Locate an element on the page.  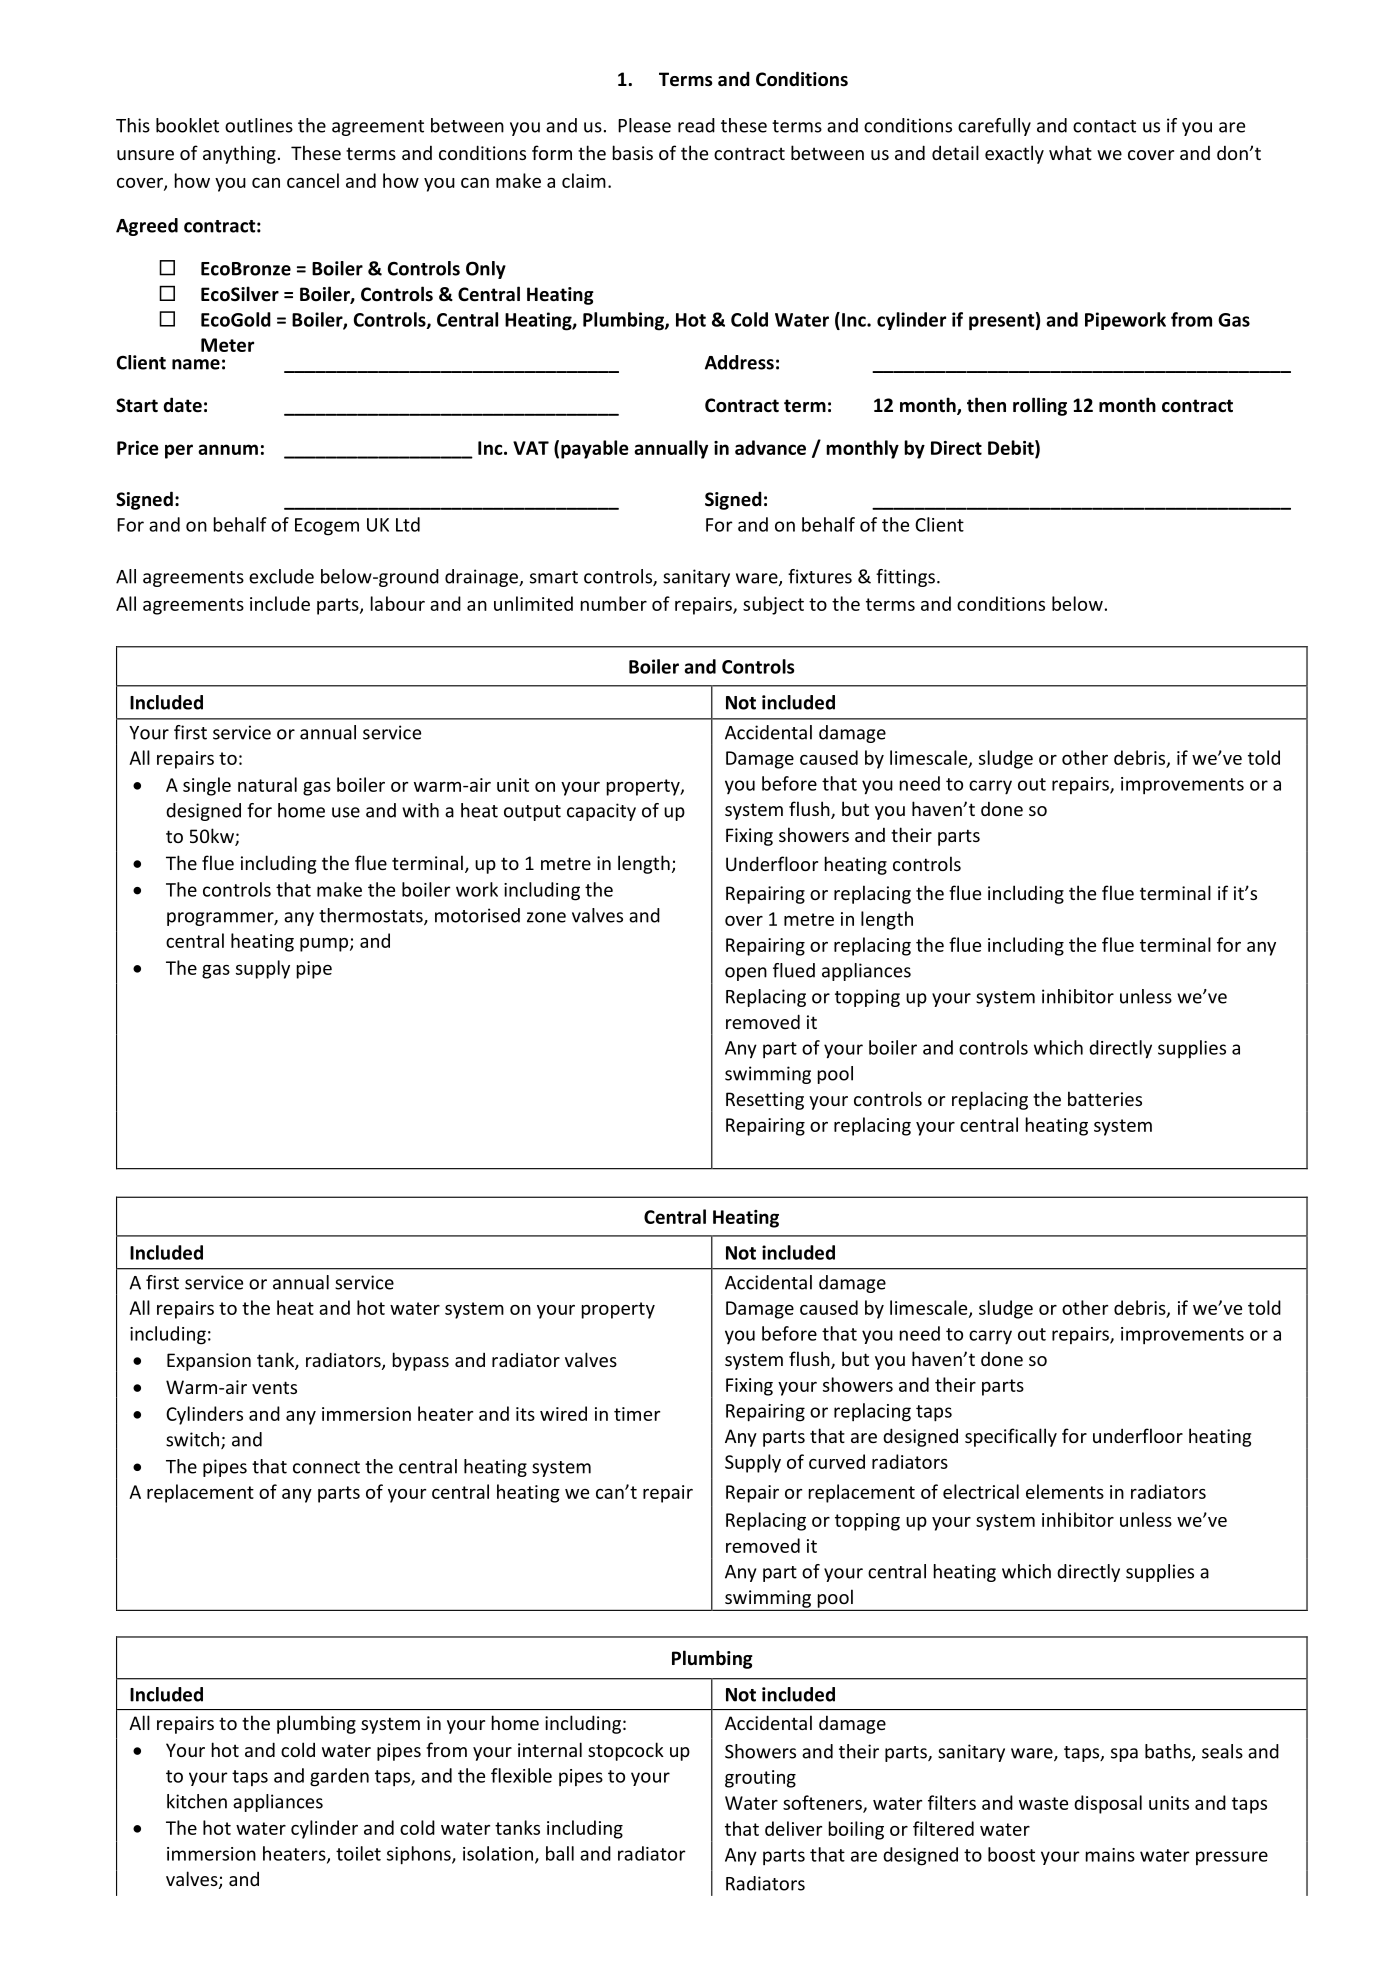
specifically is located at coordinates (1011, 1437).
